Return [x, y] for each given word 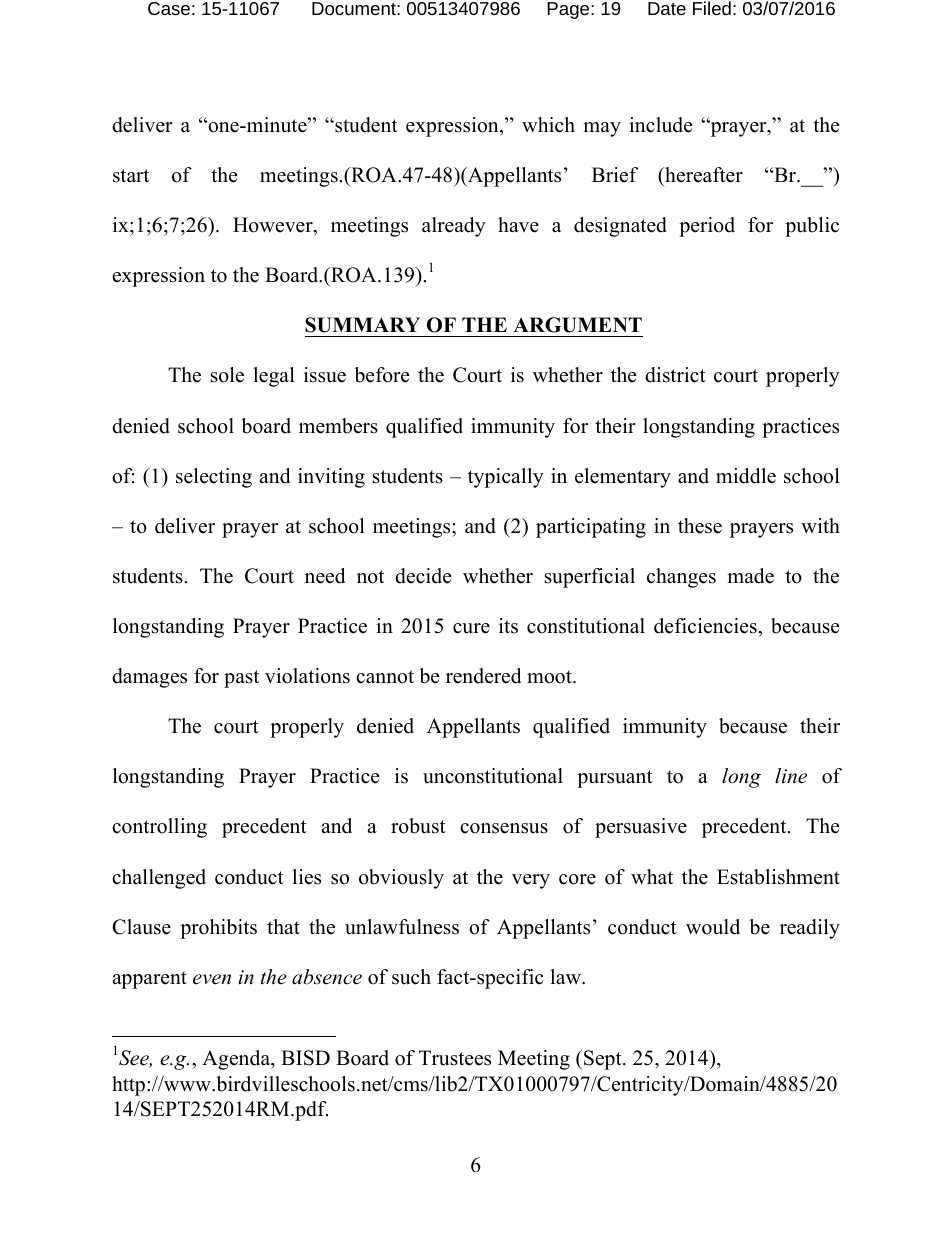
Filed [712, 8]
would [713, 927]
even [212, 979]
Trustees [455, 1058]
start [131, 176]
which [548, 125]
